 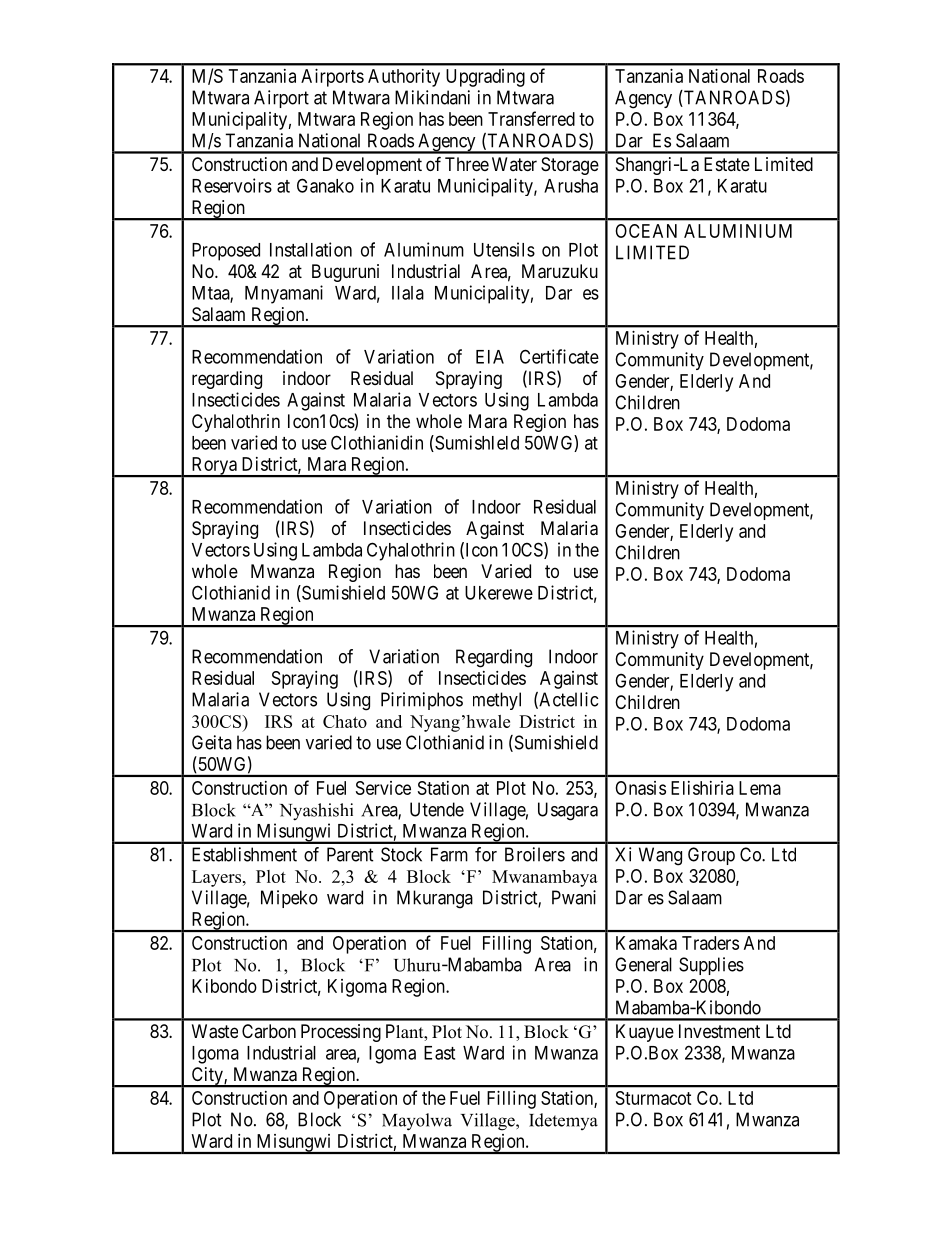 What do you see at coordinates (232, 185) in the page?
I see `Reservoirs` at bounding box center [232, 185].
